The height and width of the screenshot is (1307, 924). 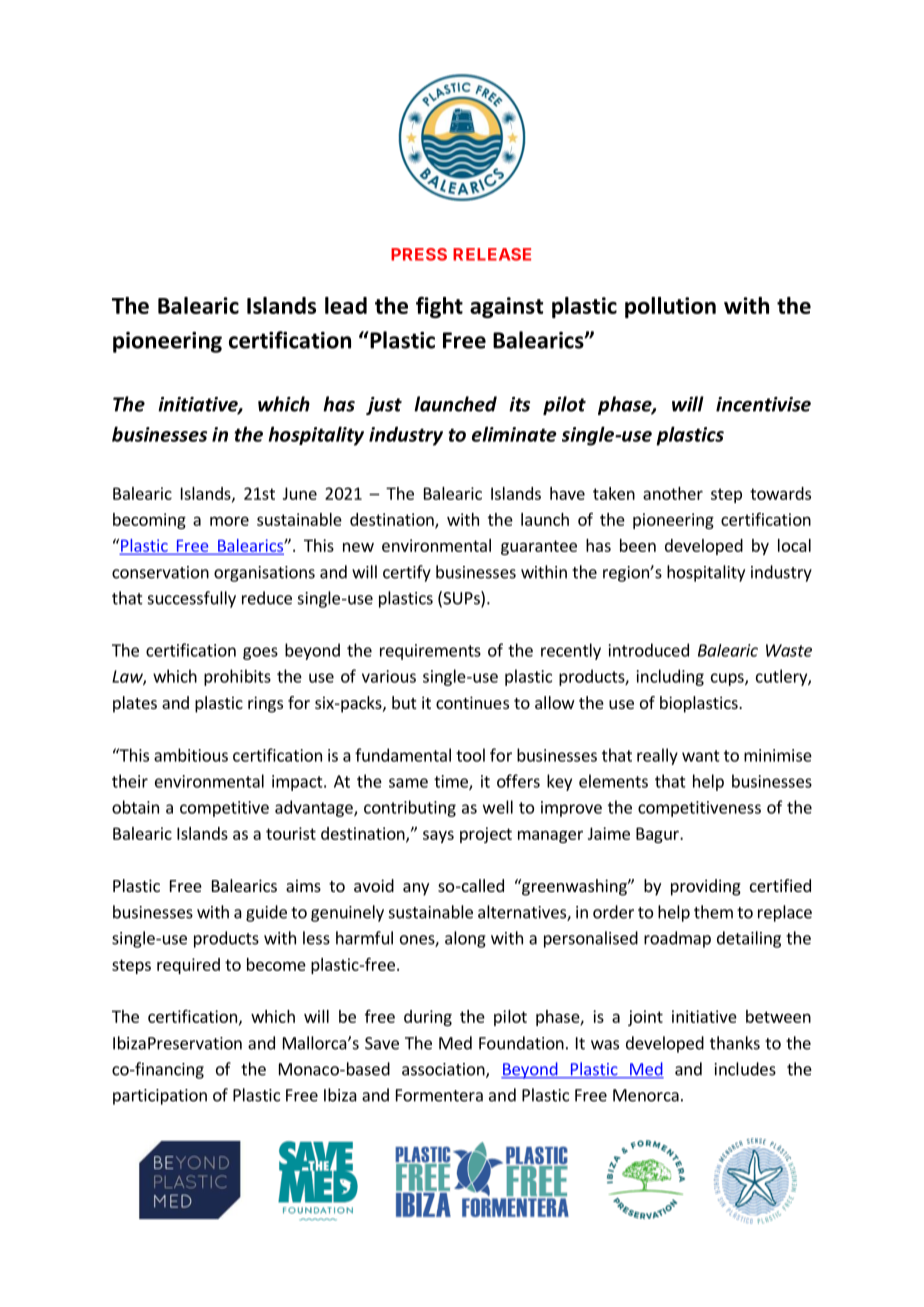 I want to click on more, so click(x=229, y=521).
